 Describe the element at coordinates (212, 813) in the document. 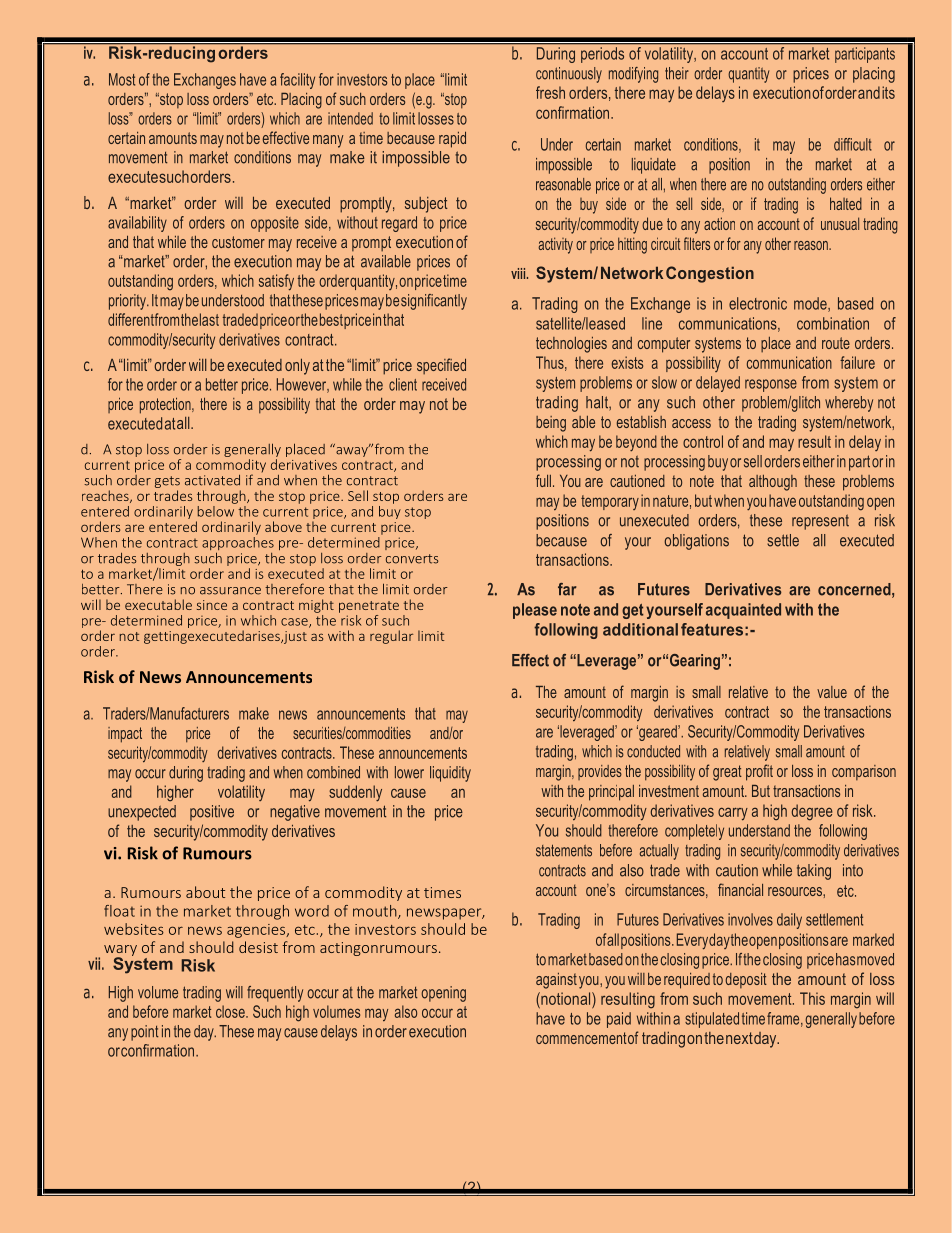

I see `positive` at that location.
